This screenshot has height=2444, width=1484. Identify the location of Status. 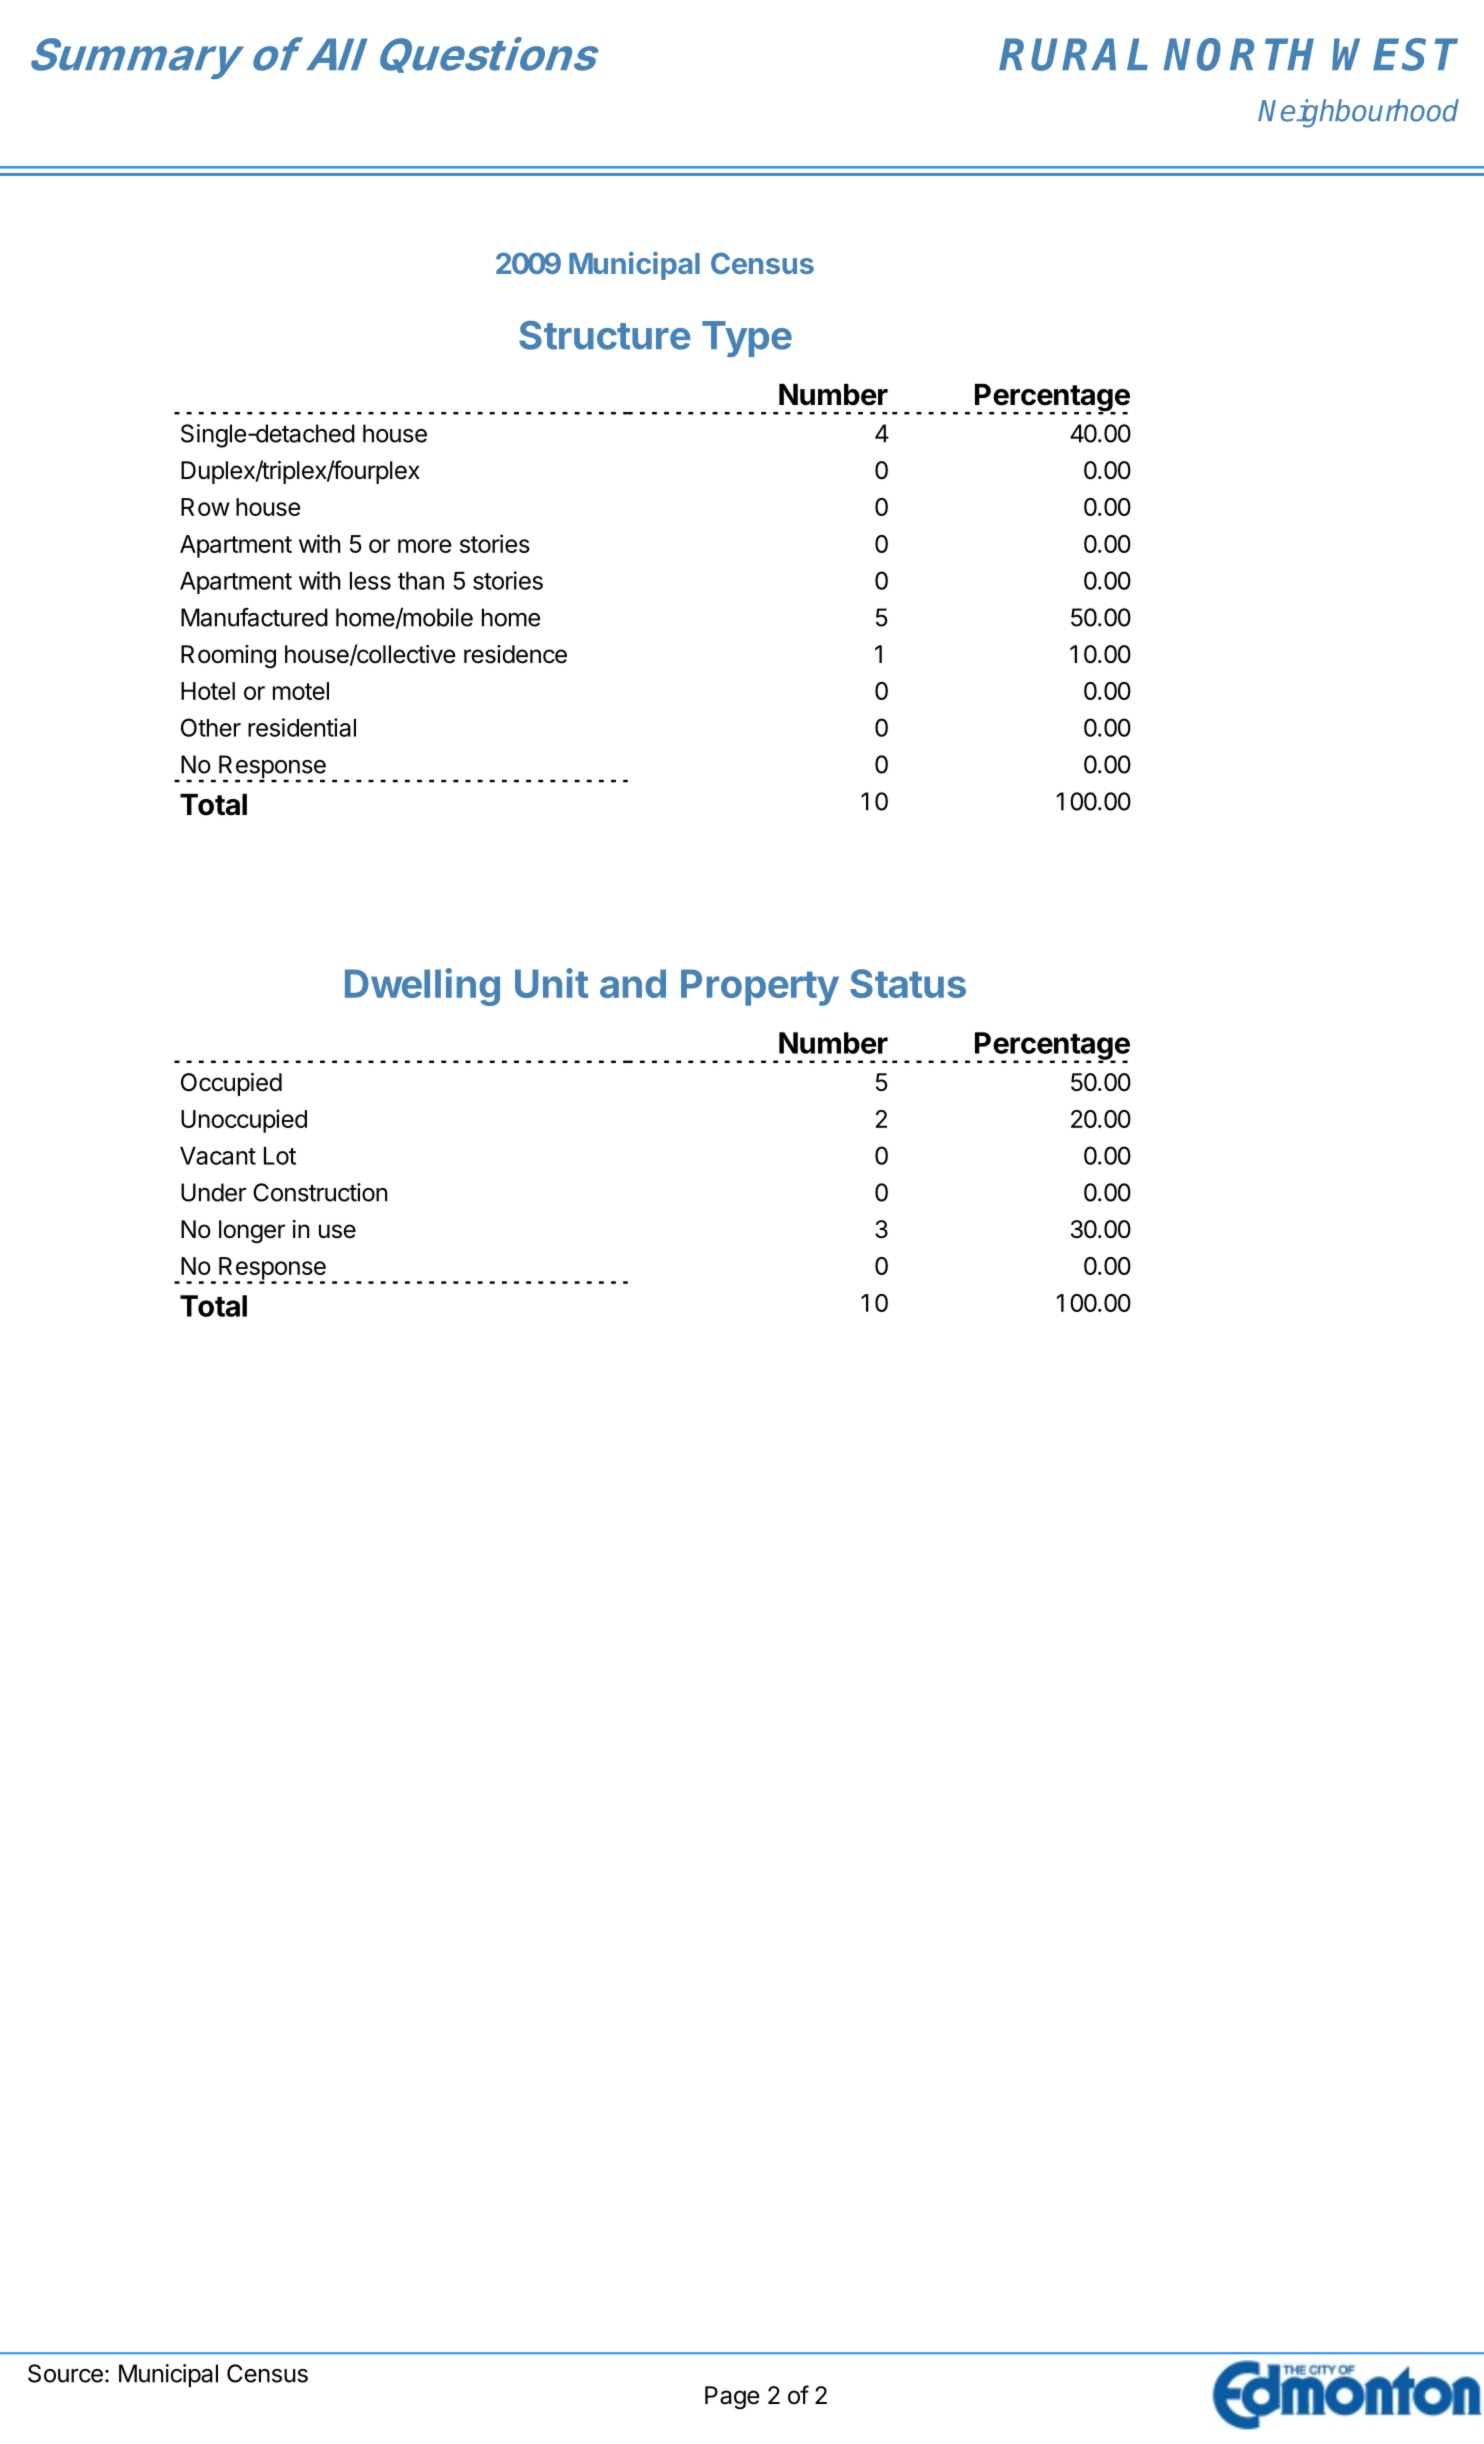
(908, 983).
